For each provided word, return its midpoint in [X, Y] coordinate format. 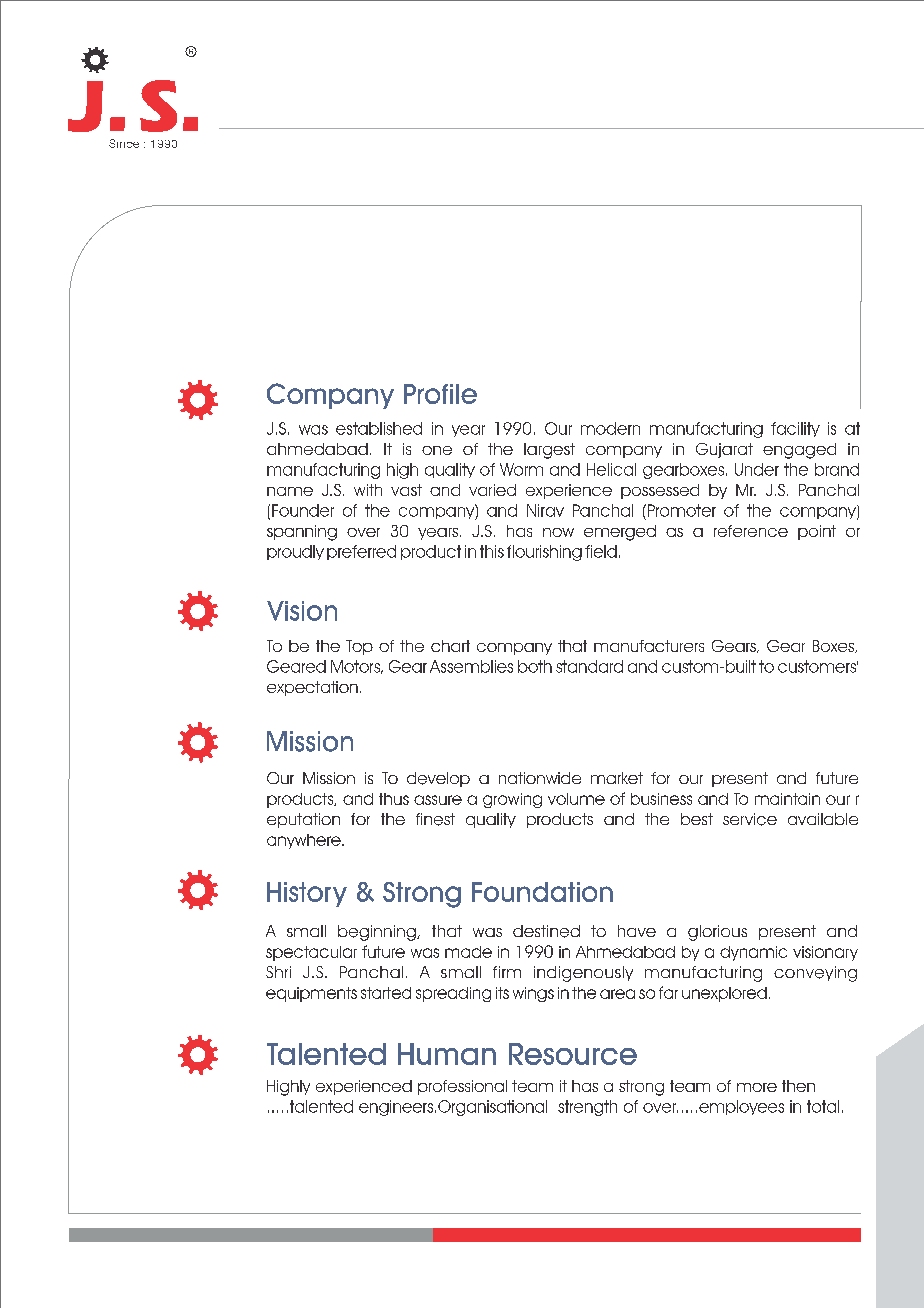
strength [587, 1108]
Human [447, 1054]
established [379, 428]
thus [394, 799]
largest [549, 451]
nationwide [540, 778]
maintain [787, 799]
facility [795, 429]
